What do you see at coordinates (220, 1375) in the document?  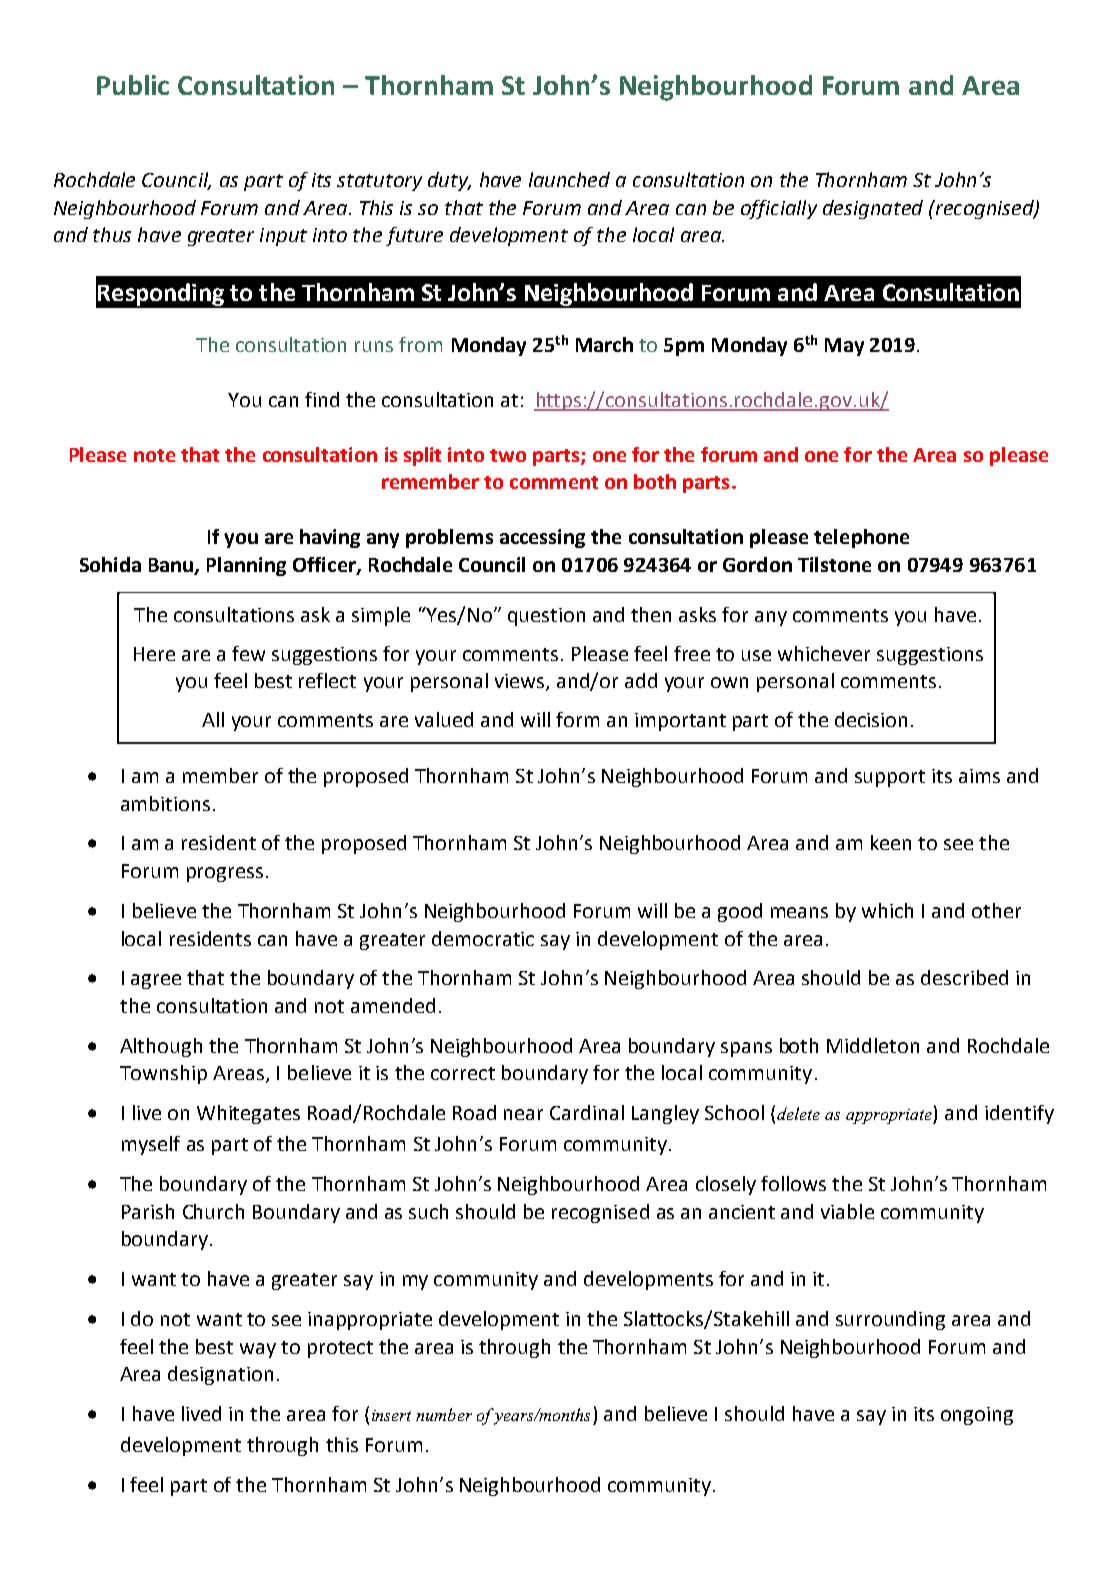 I see `designation` at bounding box center [220, 1375].
